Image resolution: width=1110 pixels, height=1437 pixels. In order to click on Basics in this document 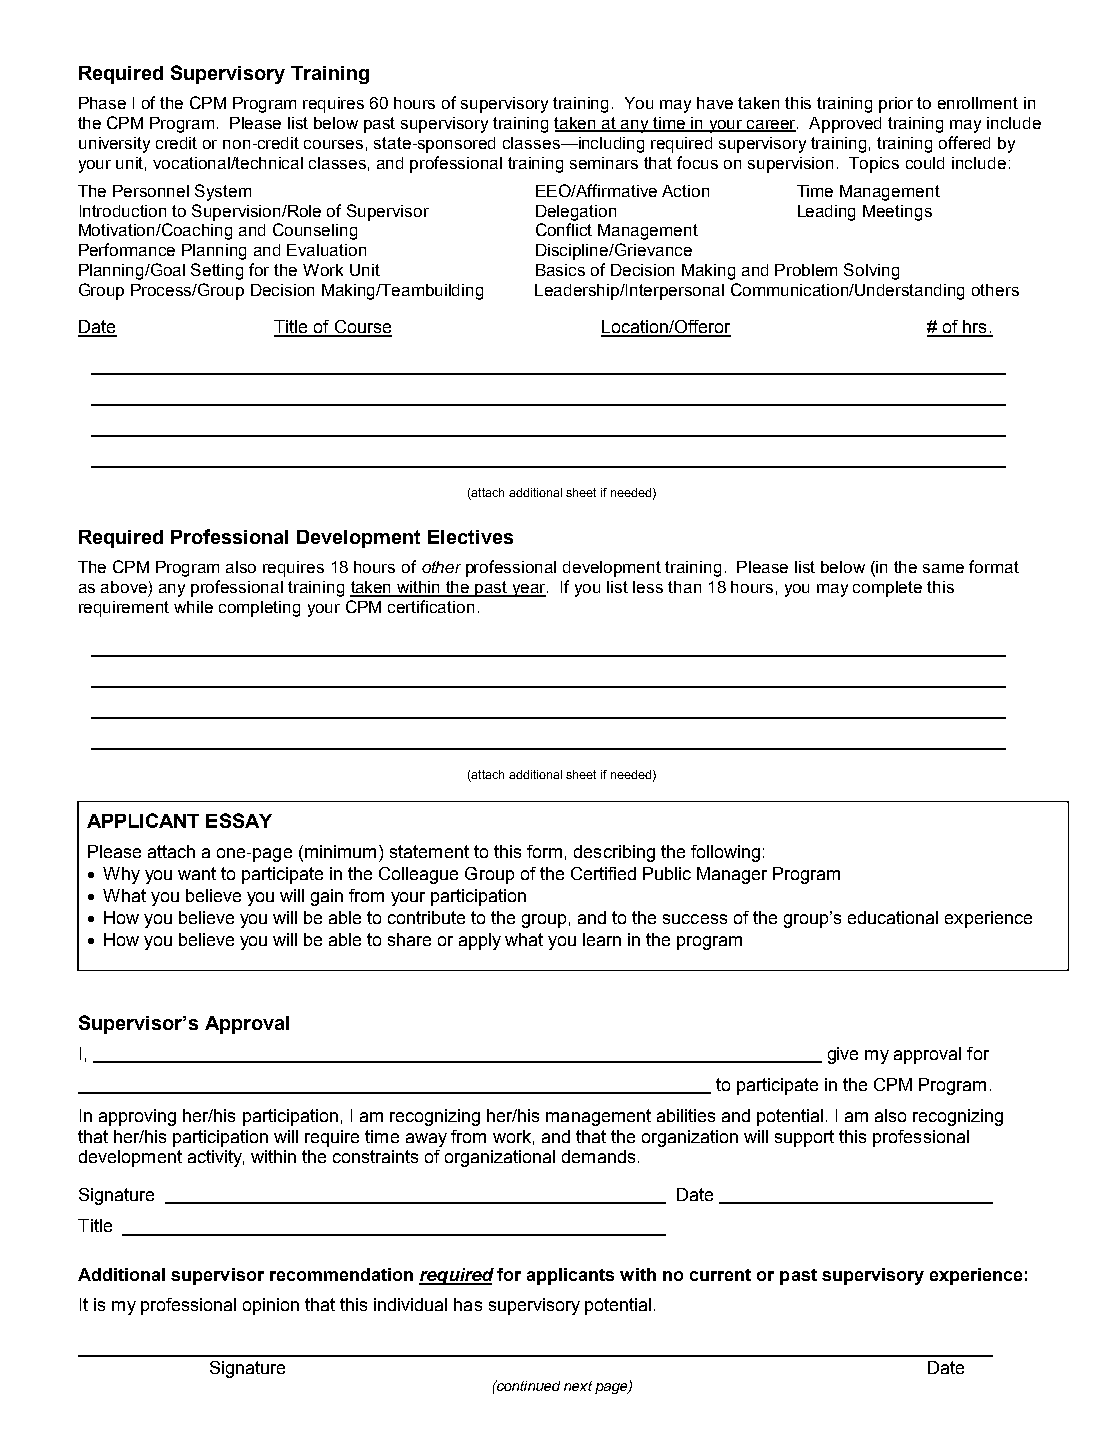, I will do `click(560, 270)`.
